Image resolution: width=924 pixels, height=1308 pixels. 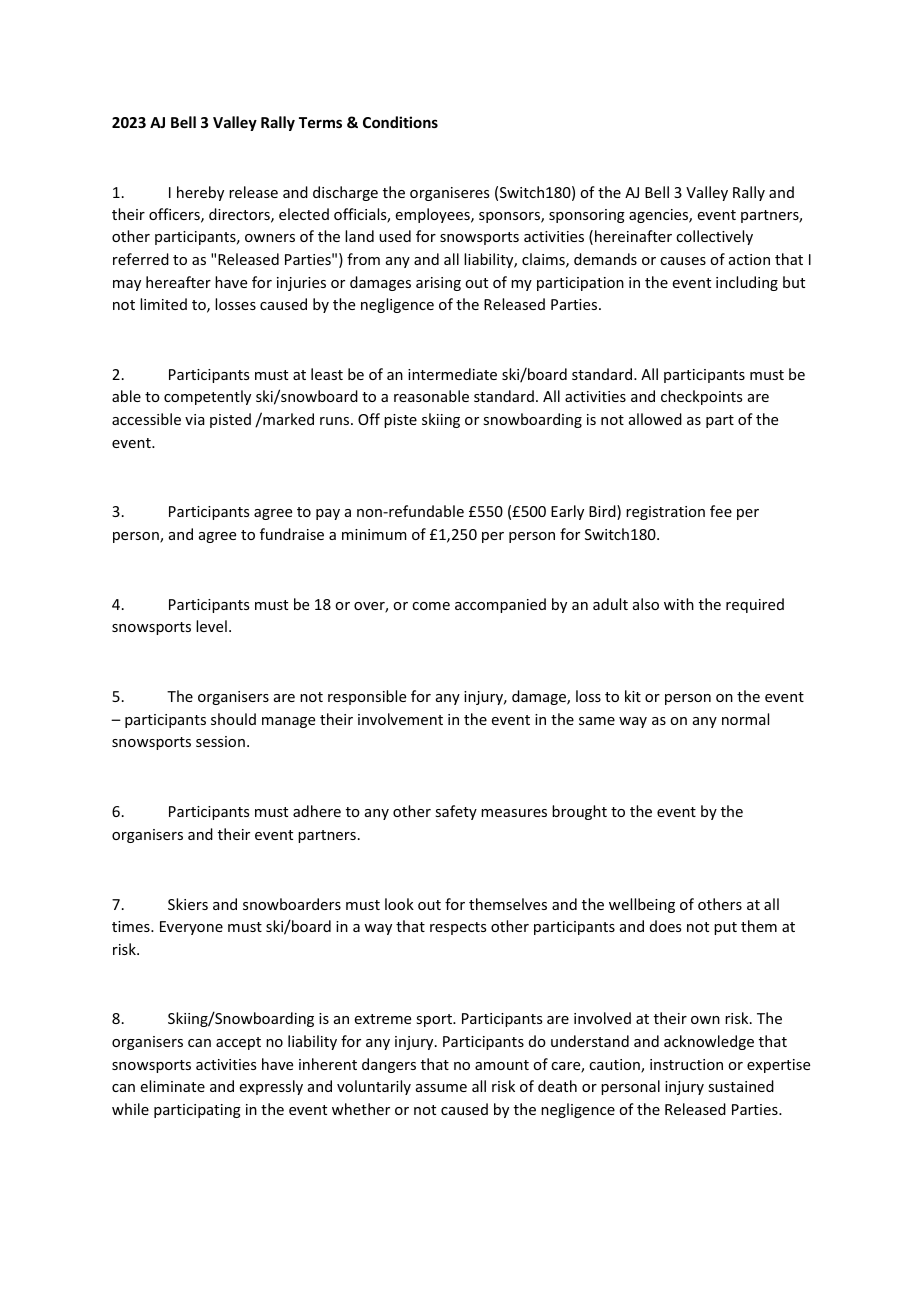 What do you see at coordinates (200, 193) in the screenshot?
I see `hereby` at bounding box center [200, 193].
